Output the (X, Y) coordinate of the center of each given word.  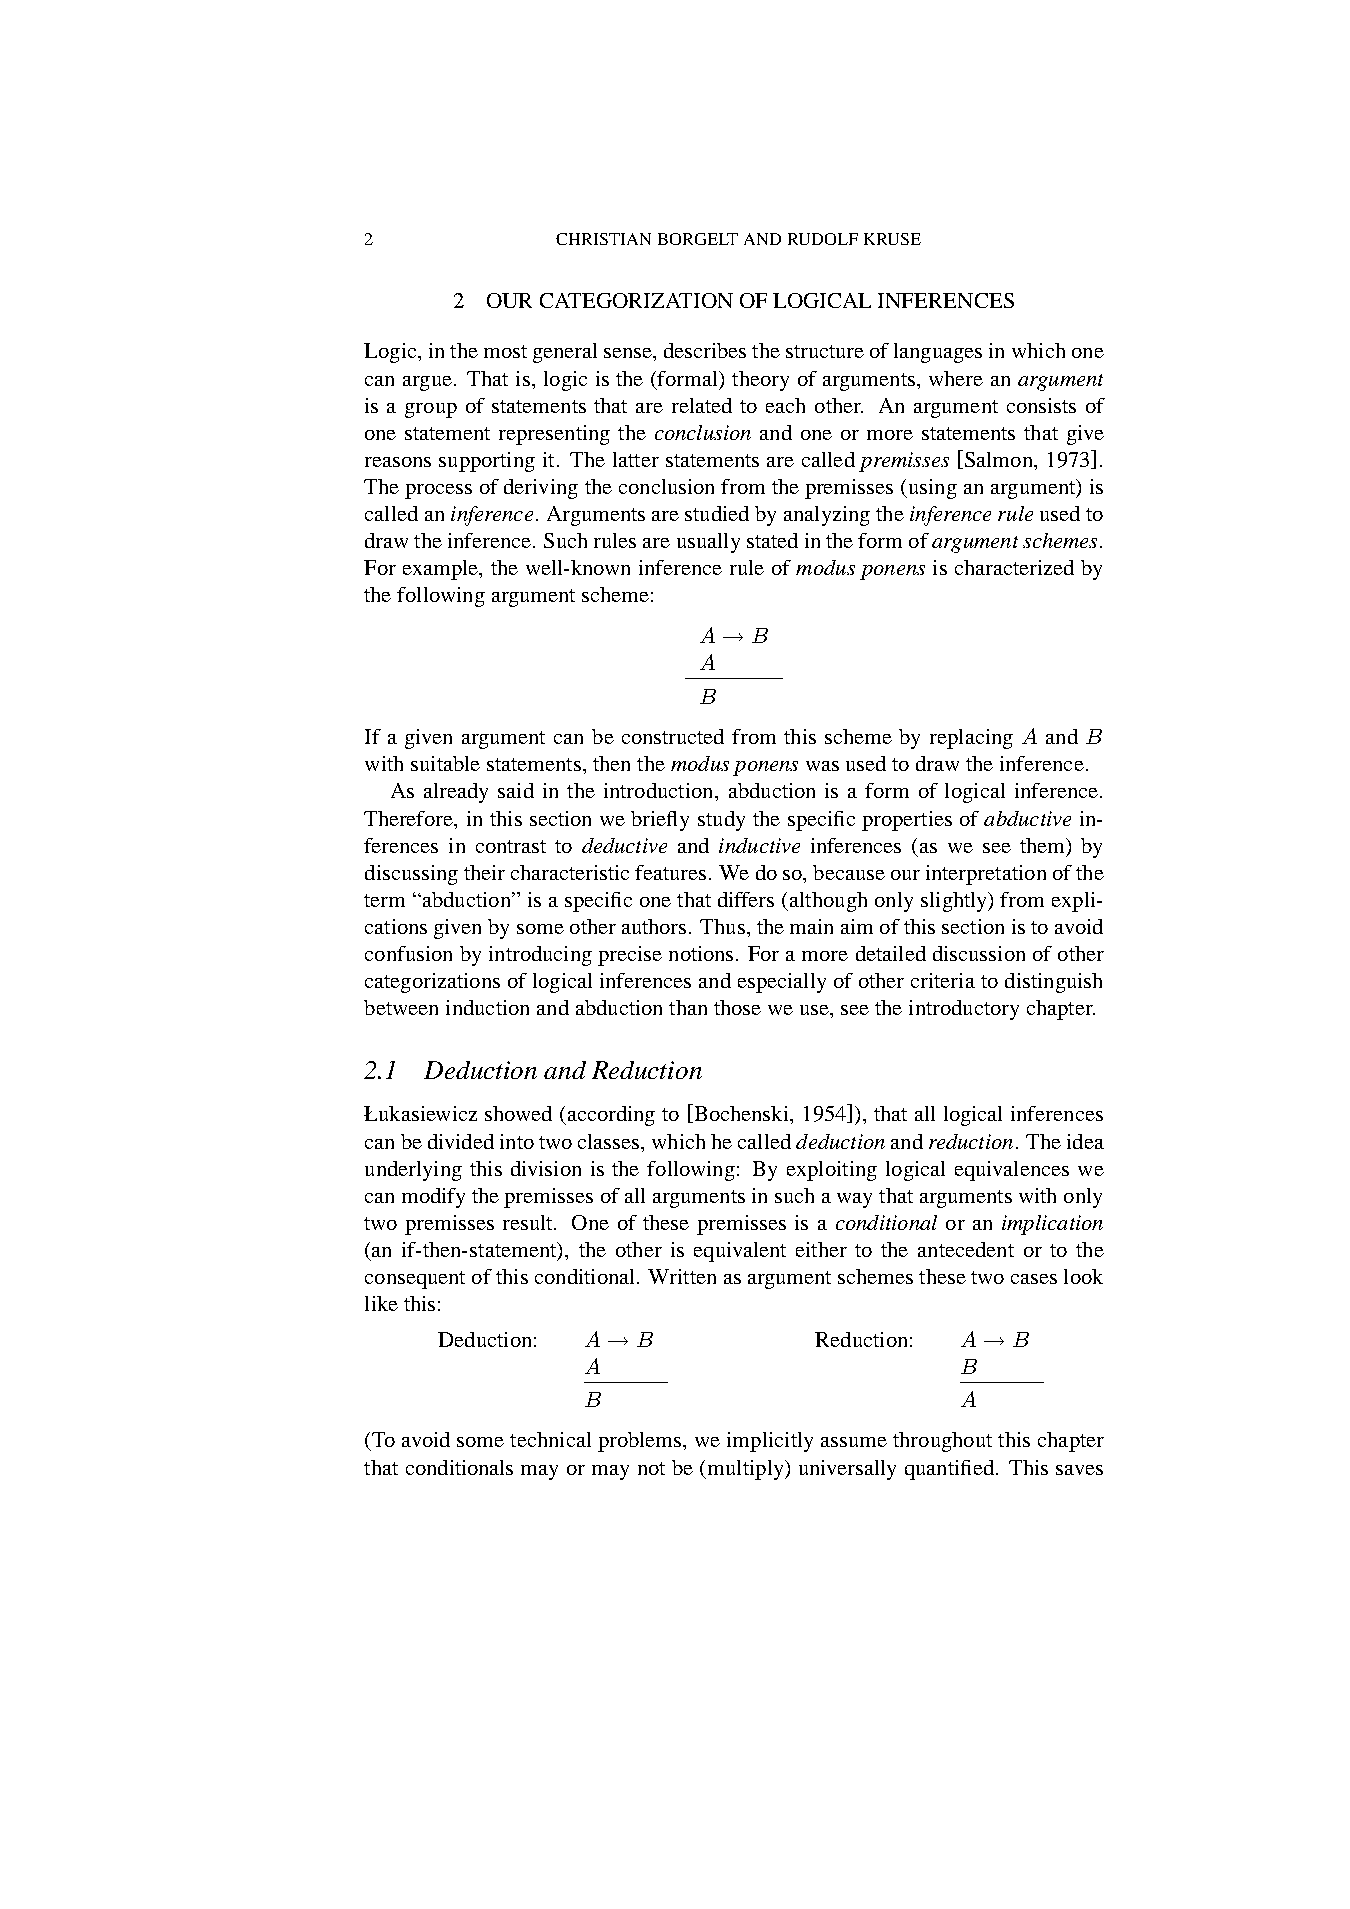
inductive (759, 845)
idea (1085, 1141)
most (505, 351)
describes (705, 350)
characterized (1014, 567)
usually (708, 543)
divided (461, 1141)
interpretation (986, 875)
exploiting (832, 1171)
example (441, 570)
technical (550, 1439)
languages (938, 353)
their (484, 872)
